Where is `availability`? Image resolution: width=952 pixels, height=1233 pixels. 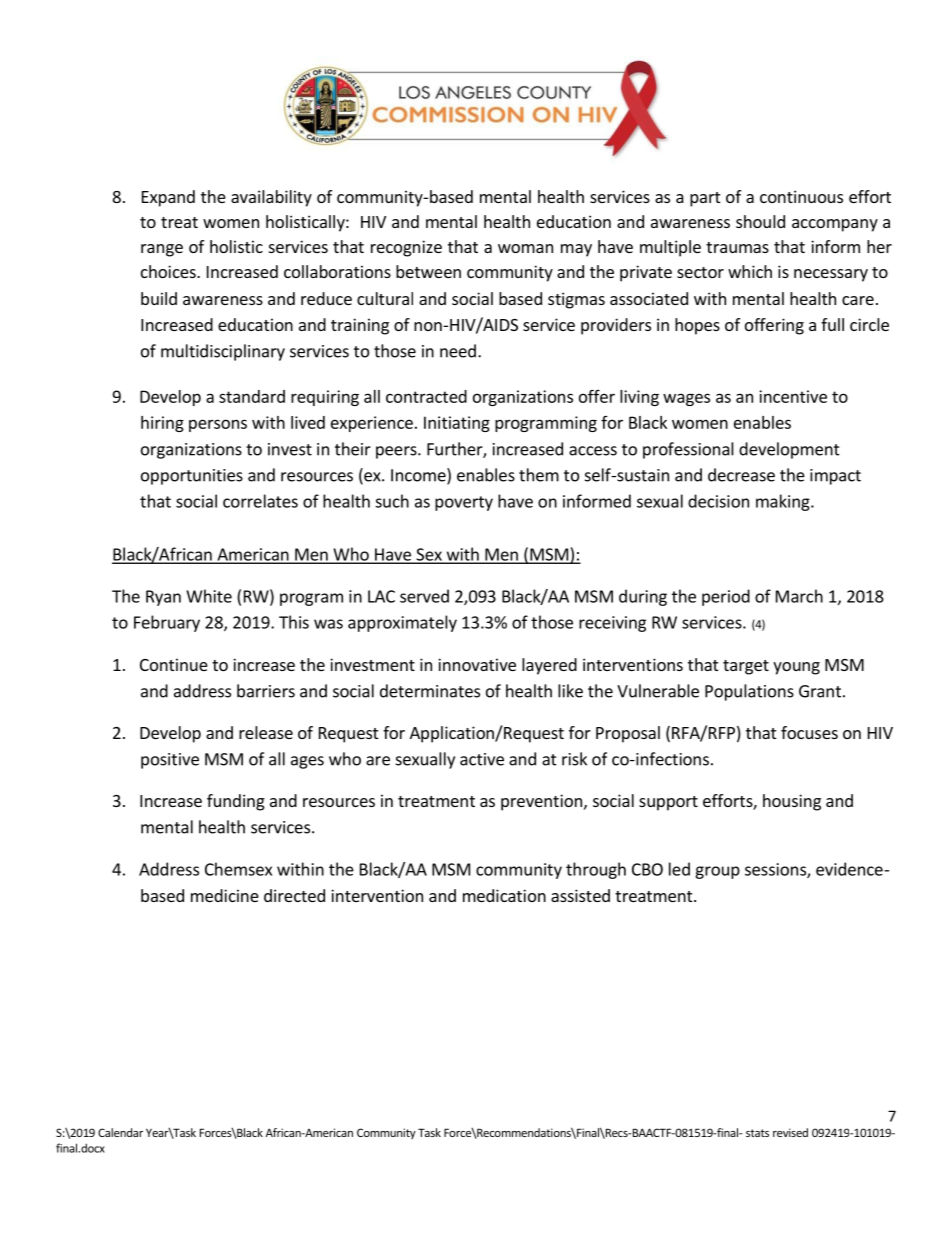
availability is located at coordinates (271, 198).
